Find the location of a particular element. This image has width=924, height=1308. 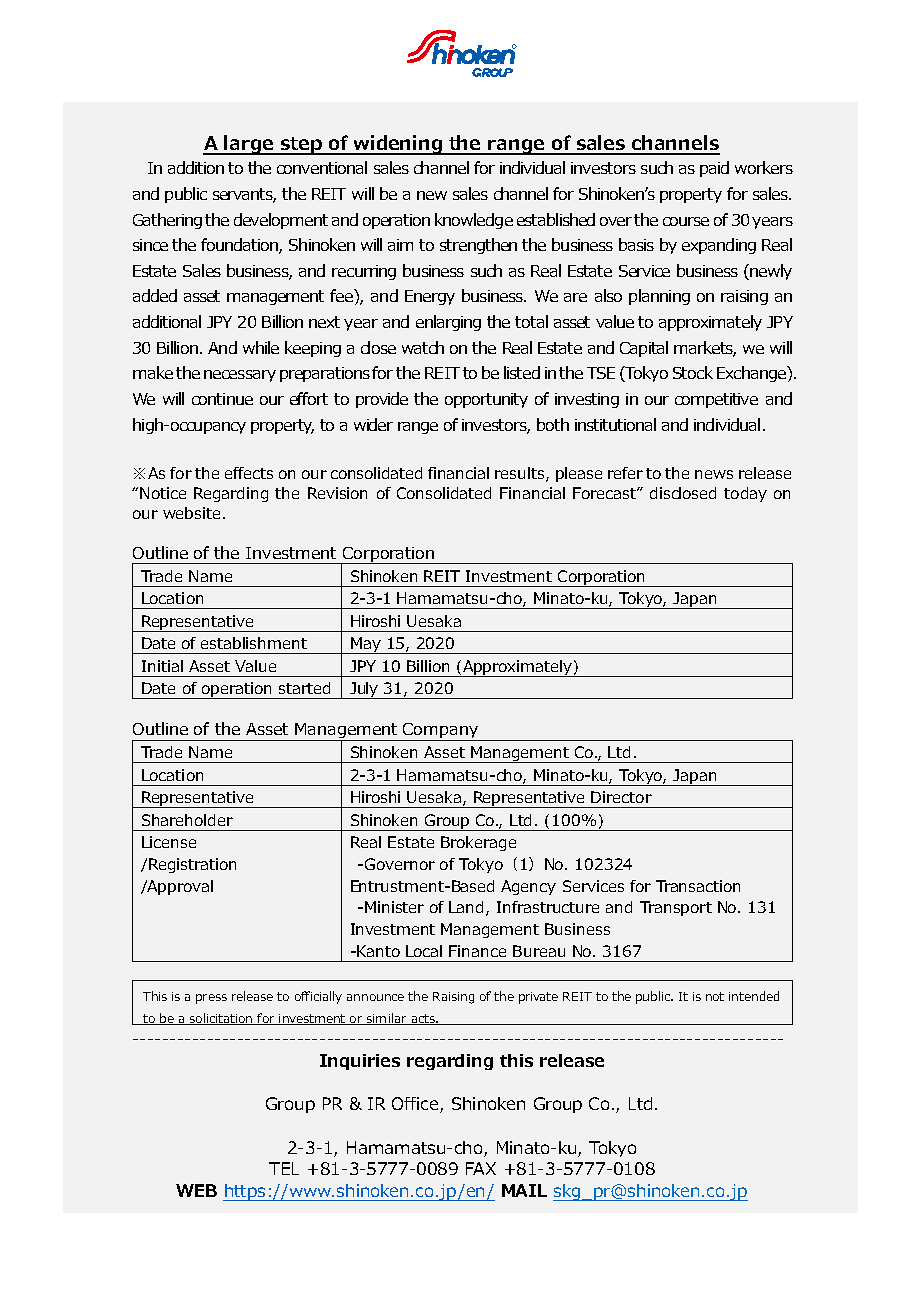

paid is located at coordinates (714, 169).
